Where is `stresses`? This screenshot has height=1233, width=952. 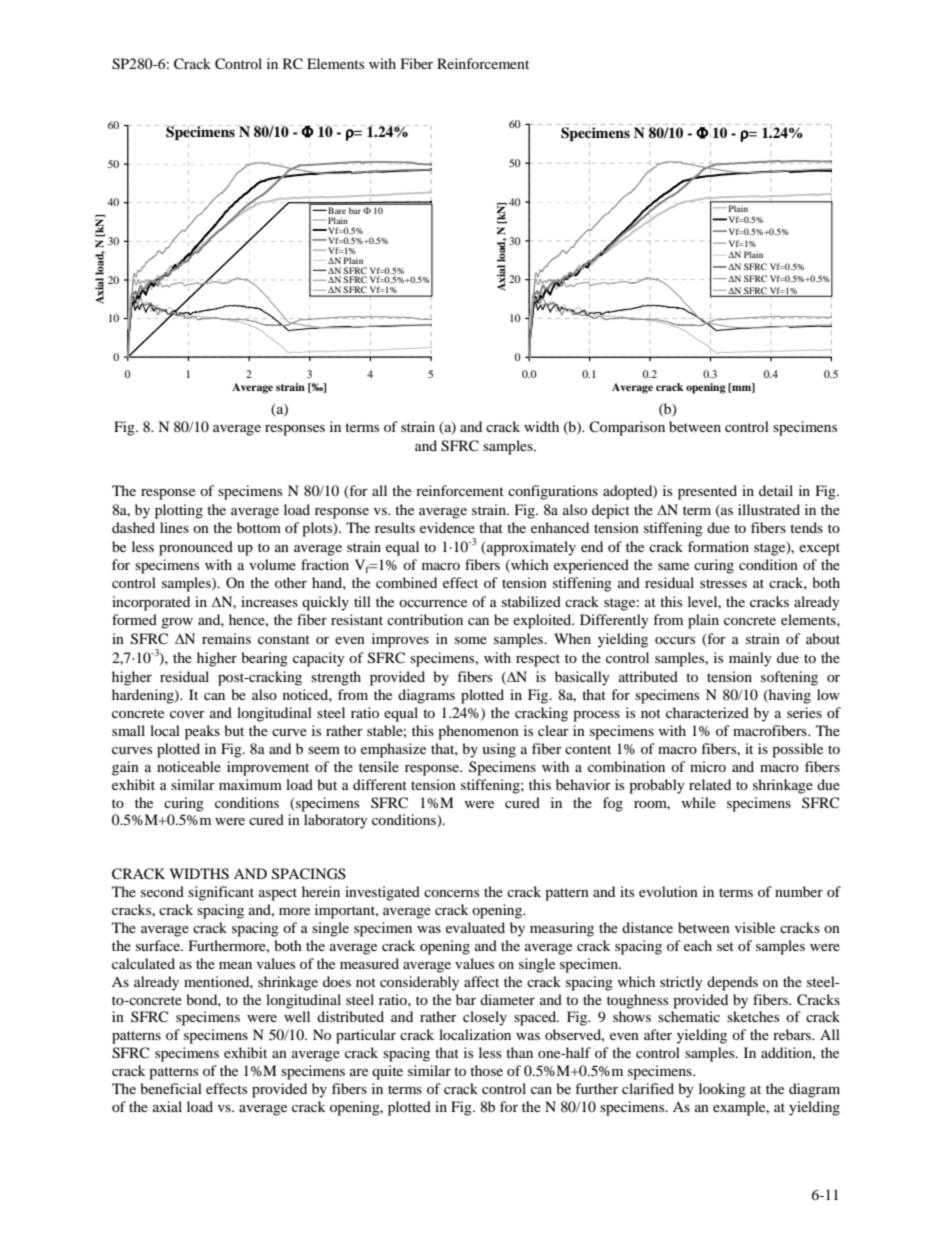 stresses is located at coordinates (723, 583).
